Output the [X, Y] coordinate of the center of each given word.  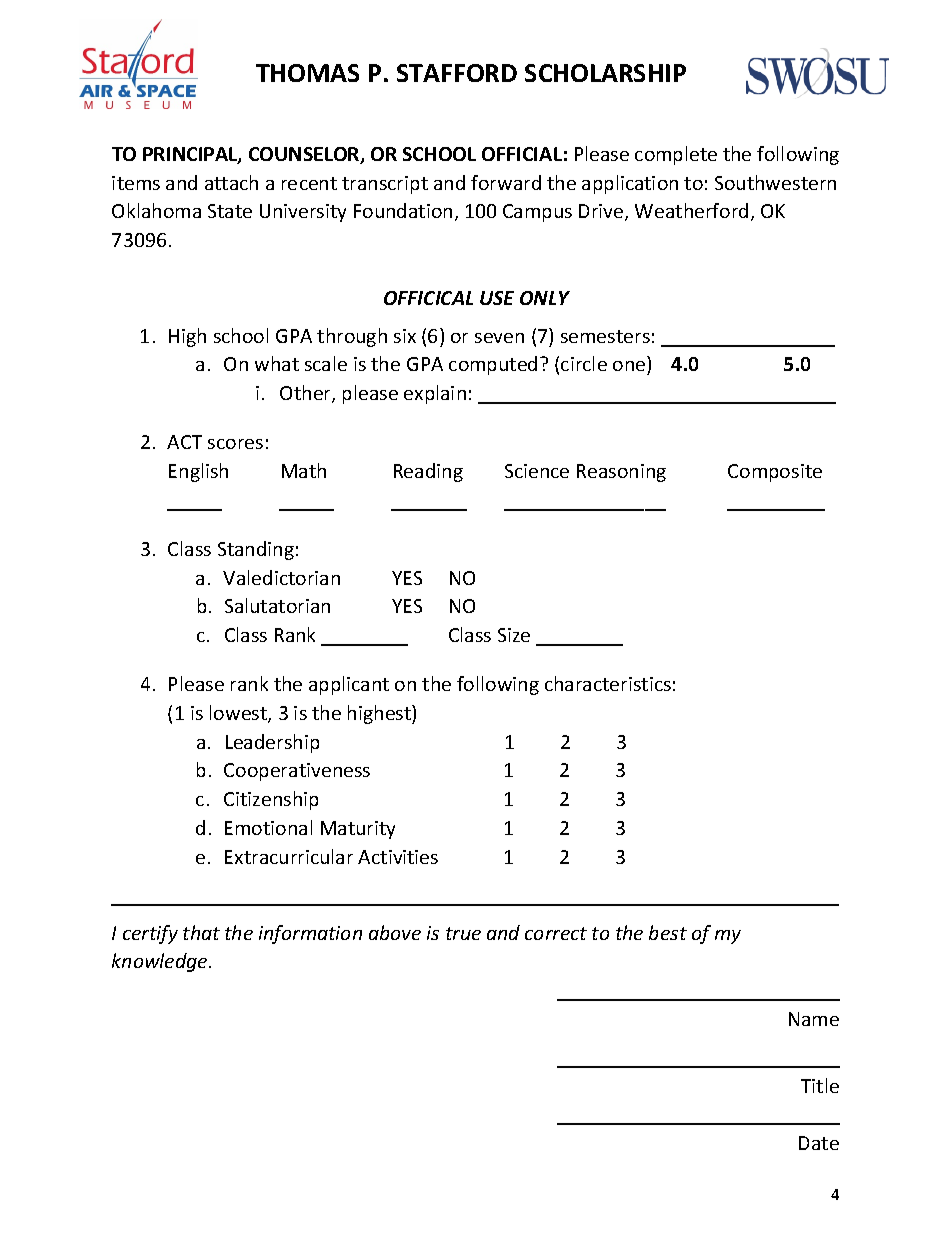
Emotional [268, 827]
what [277, 363]
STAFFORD [457, 73]
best [668, 932]
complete [676, 155]
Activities [398, 857]
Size [514, 635]
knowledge [161, 962]
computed [493, 365]
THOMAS [307, 73]
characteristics [608, 683]
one [630, 368]
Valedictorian [281, 577]
